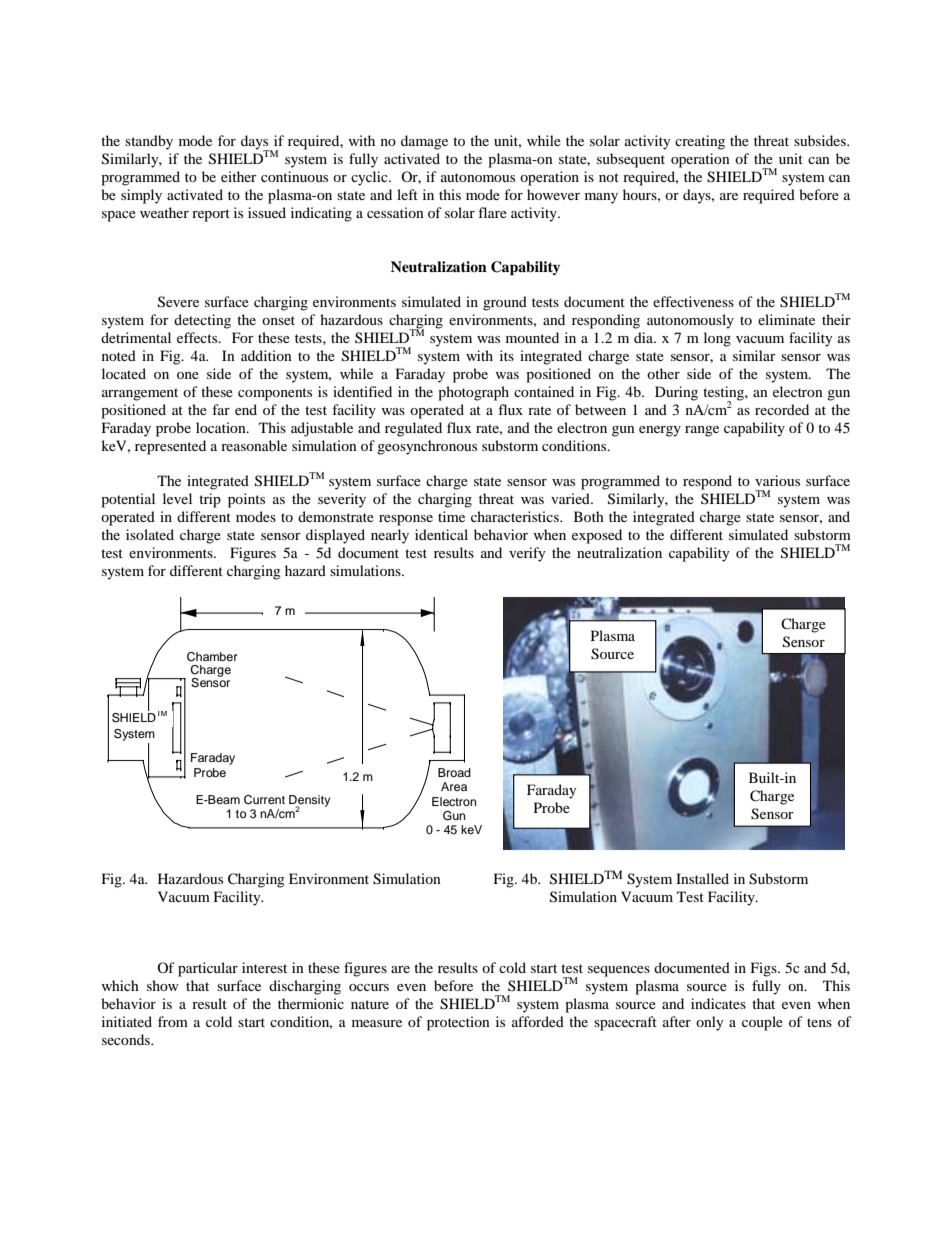 This screenshot has width=952, height=1233. I want to click on Chamber, so click(212, 657).
